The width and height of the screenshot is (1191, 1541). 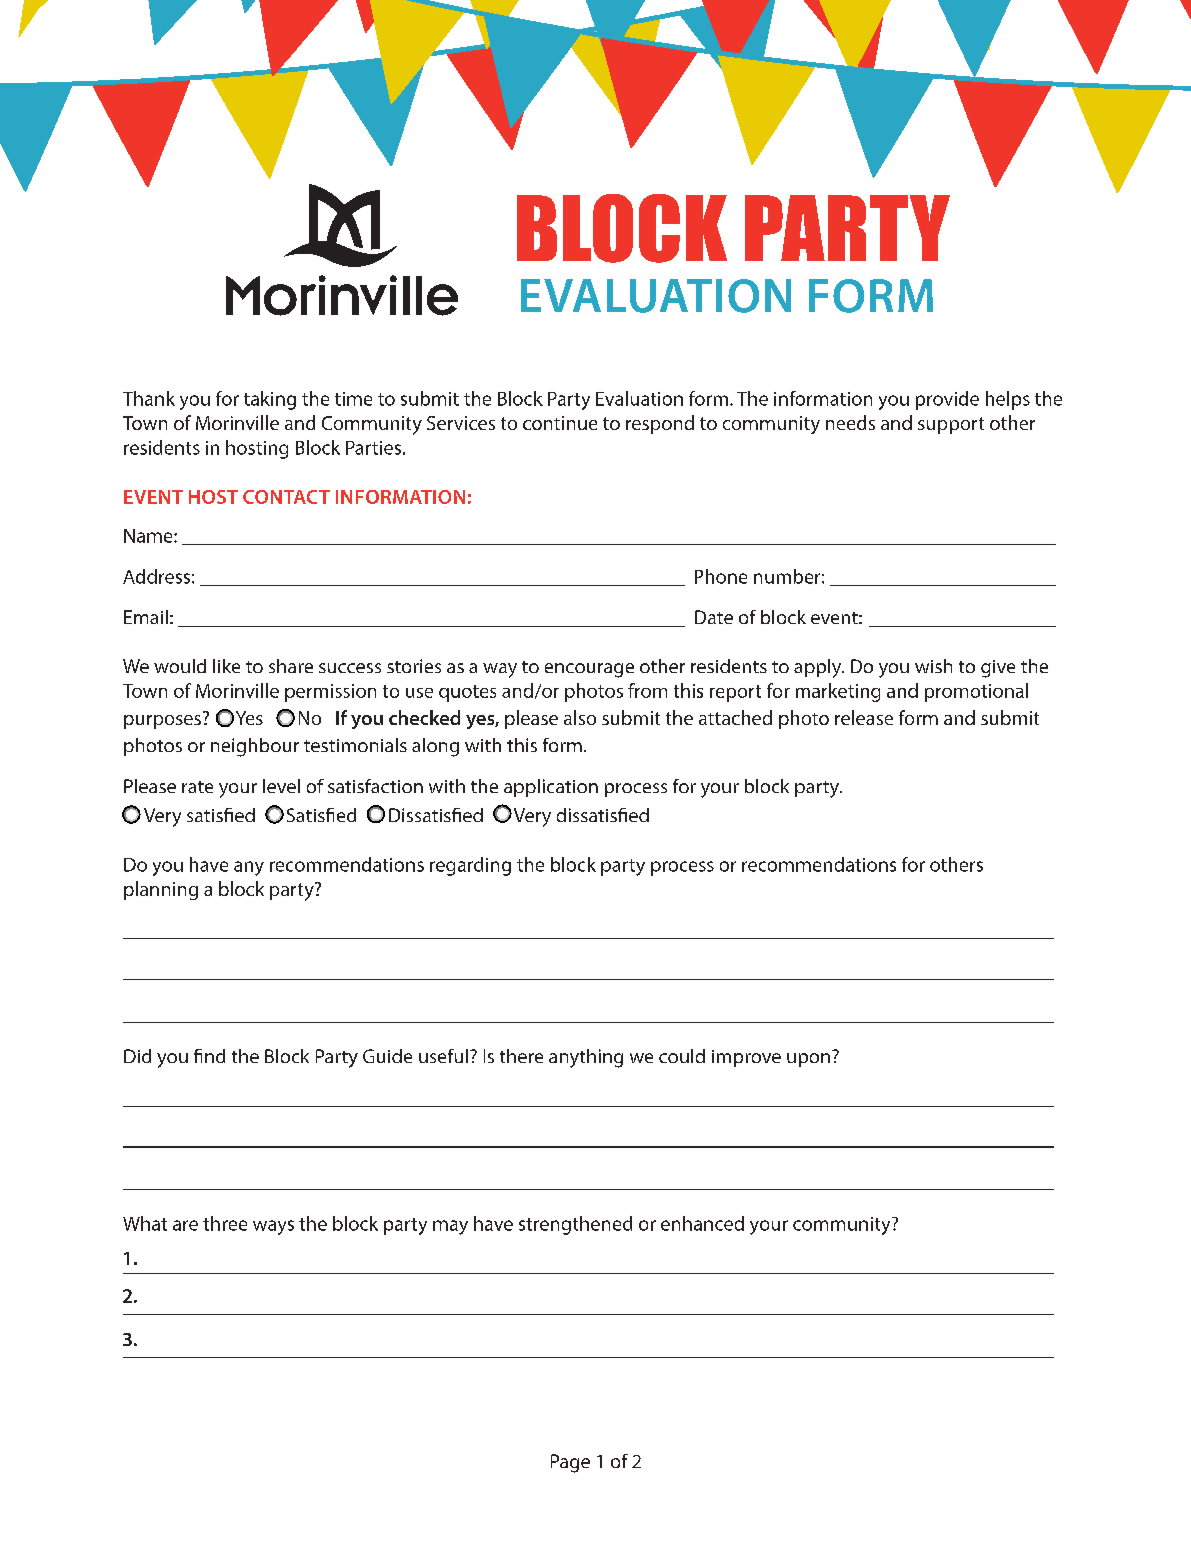 What do you see at coordinates (586, 1058) in the screenshot?
I see `anything` at bounding box center [586, 1058].
